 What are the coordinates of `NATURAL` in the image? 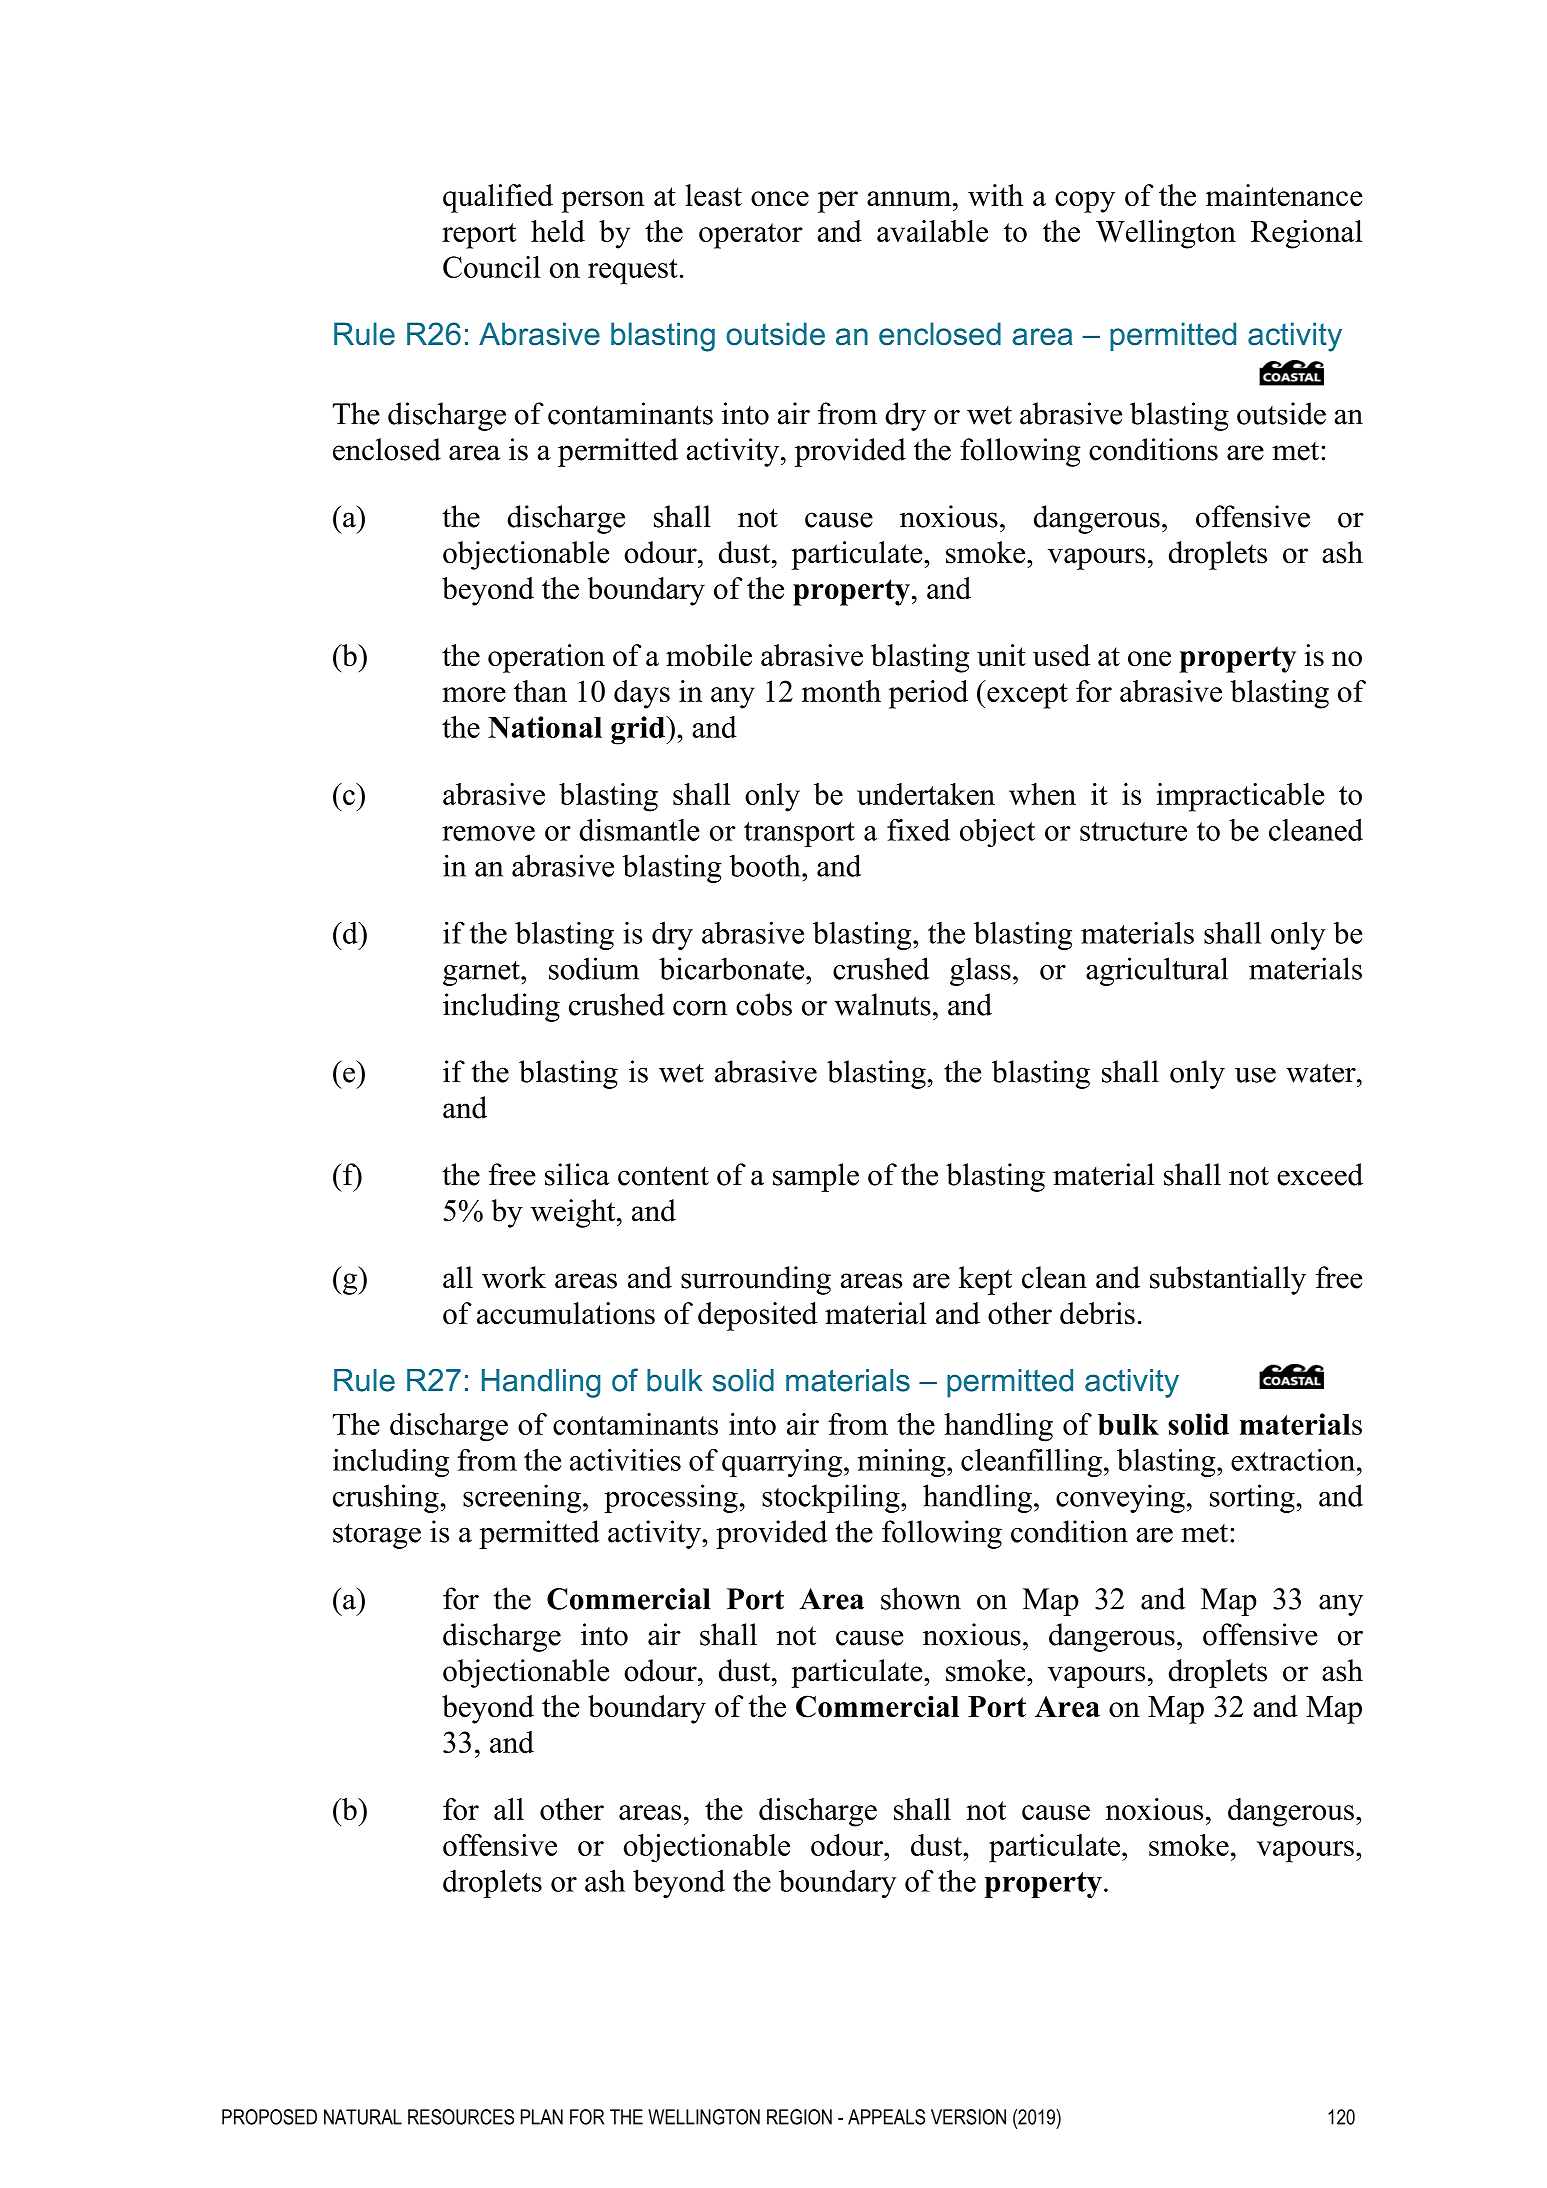 It's located at (363, 2117).
